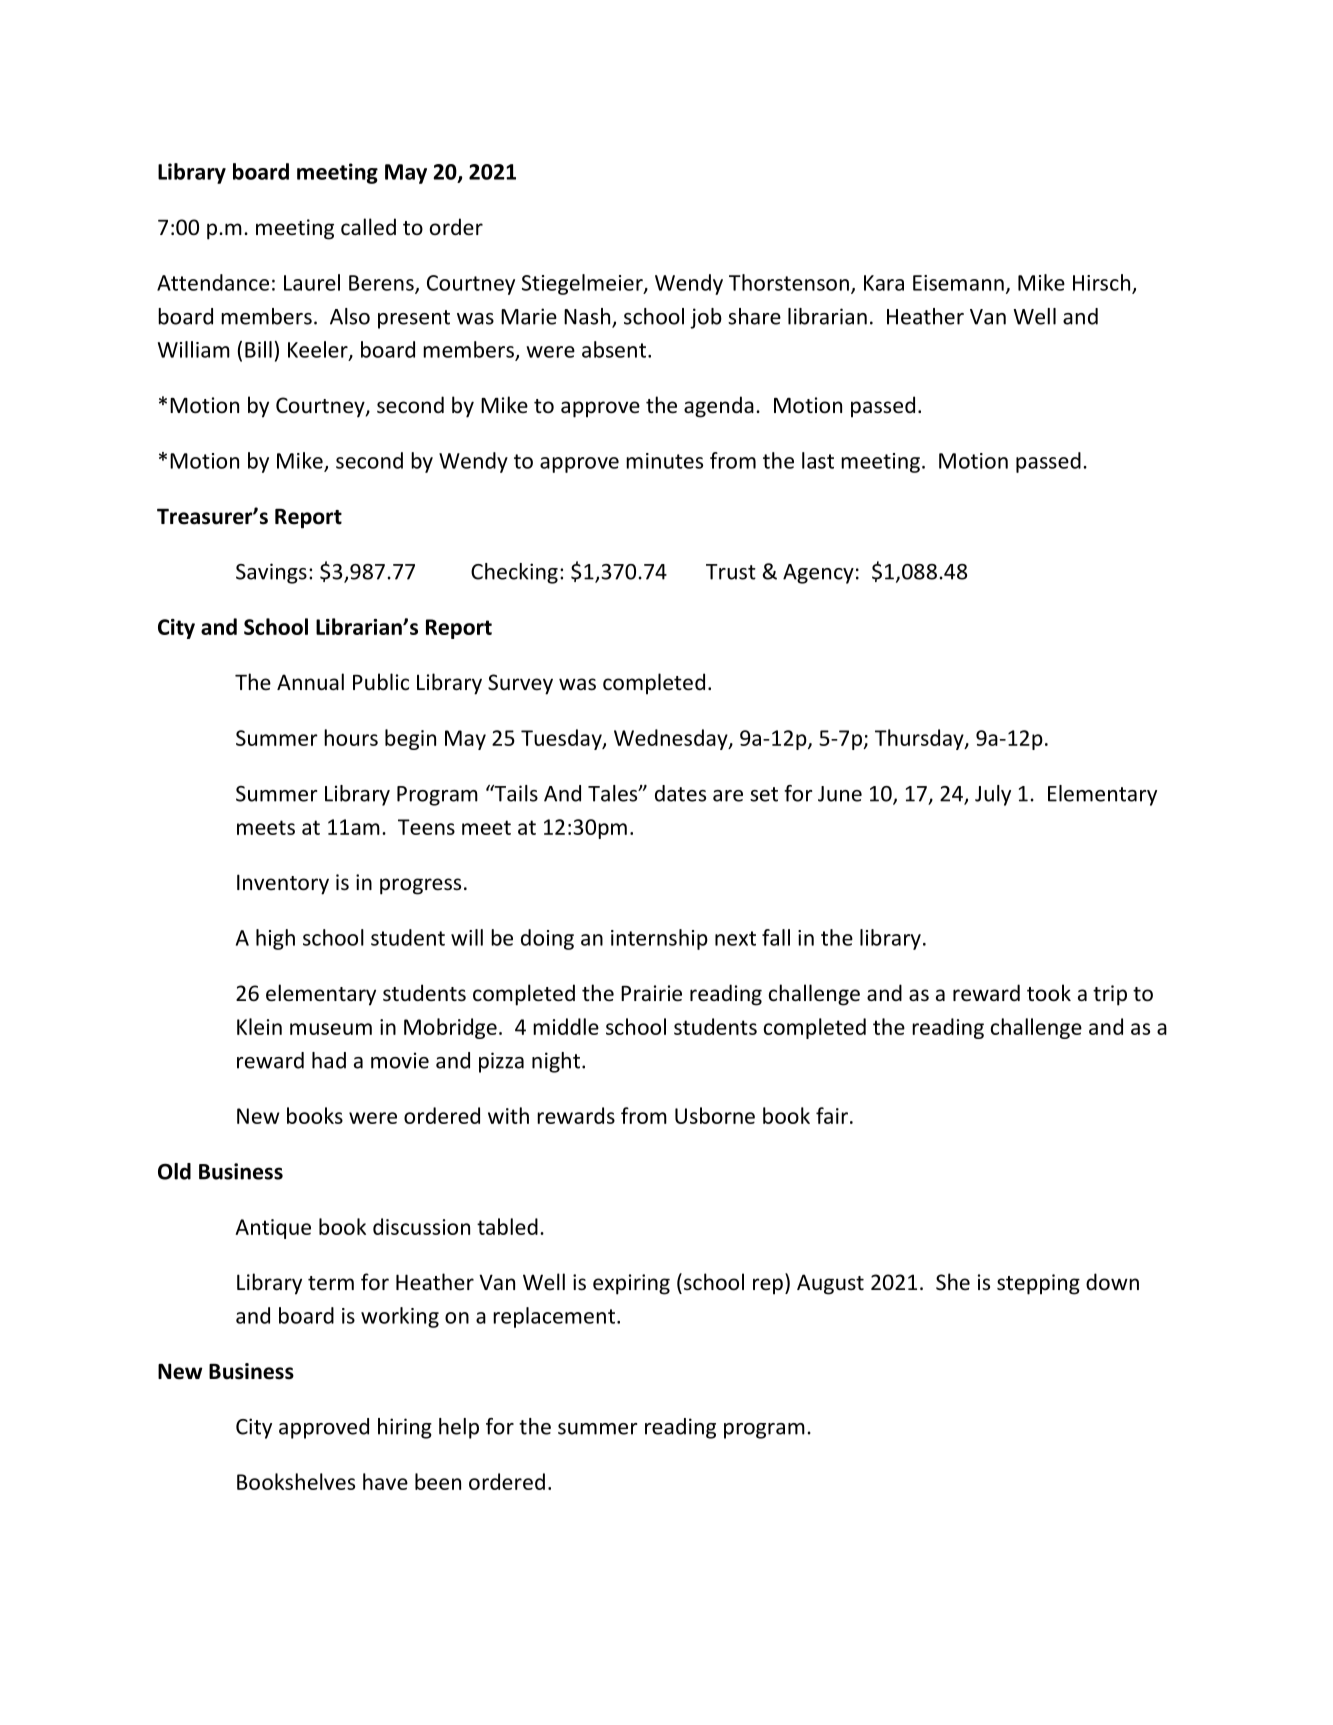 The image size is (1333, 1725). What do you see at coordinates (312, 282) in the screenshot?
I see `Laurel` at bounding box center [312, 282].
